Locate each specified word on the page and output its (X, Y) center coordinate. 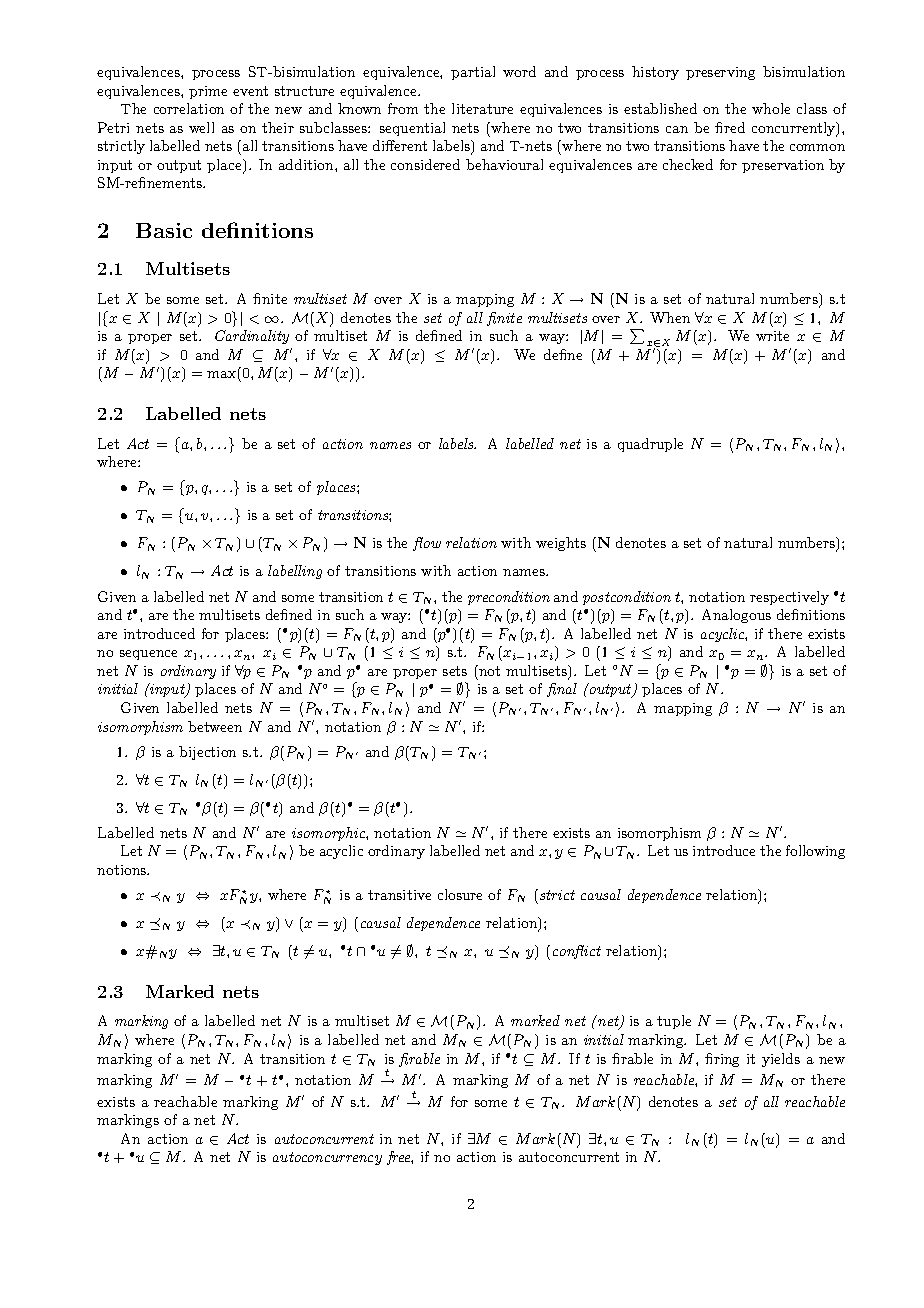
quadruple (650, 445)
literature (482, 108)
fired (730, 127)
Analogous (736, 616)
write (772, 336)
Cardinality (252, 337)
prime (208, 92)
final (562, 690)
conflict (577, 952)
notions (123, 870)
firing (722, 1060)
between (215, 726)
